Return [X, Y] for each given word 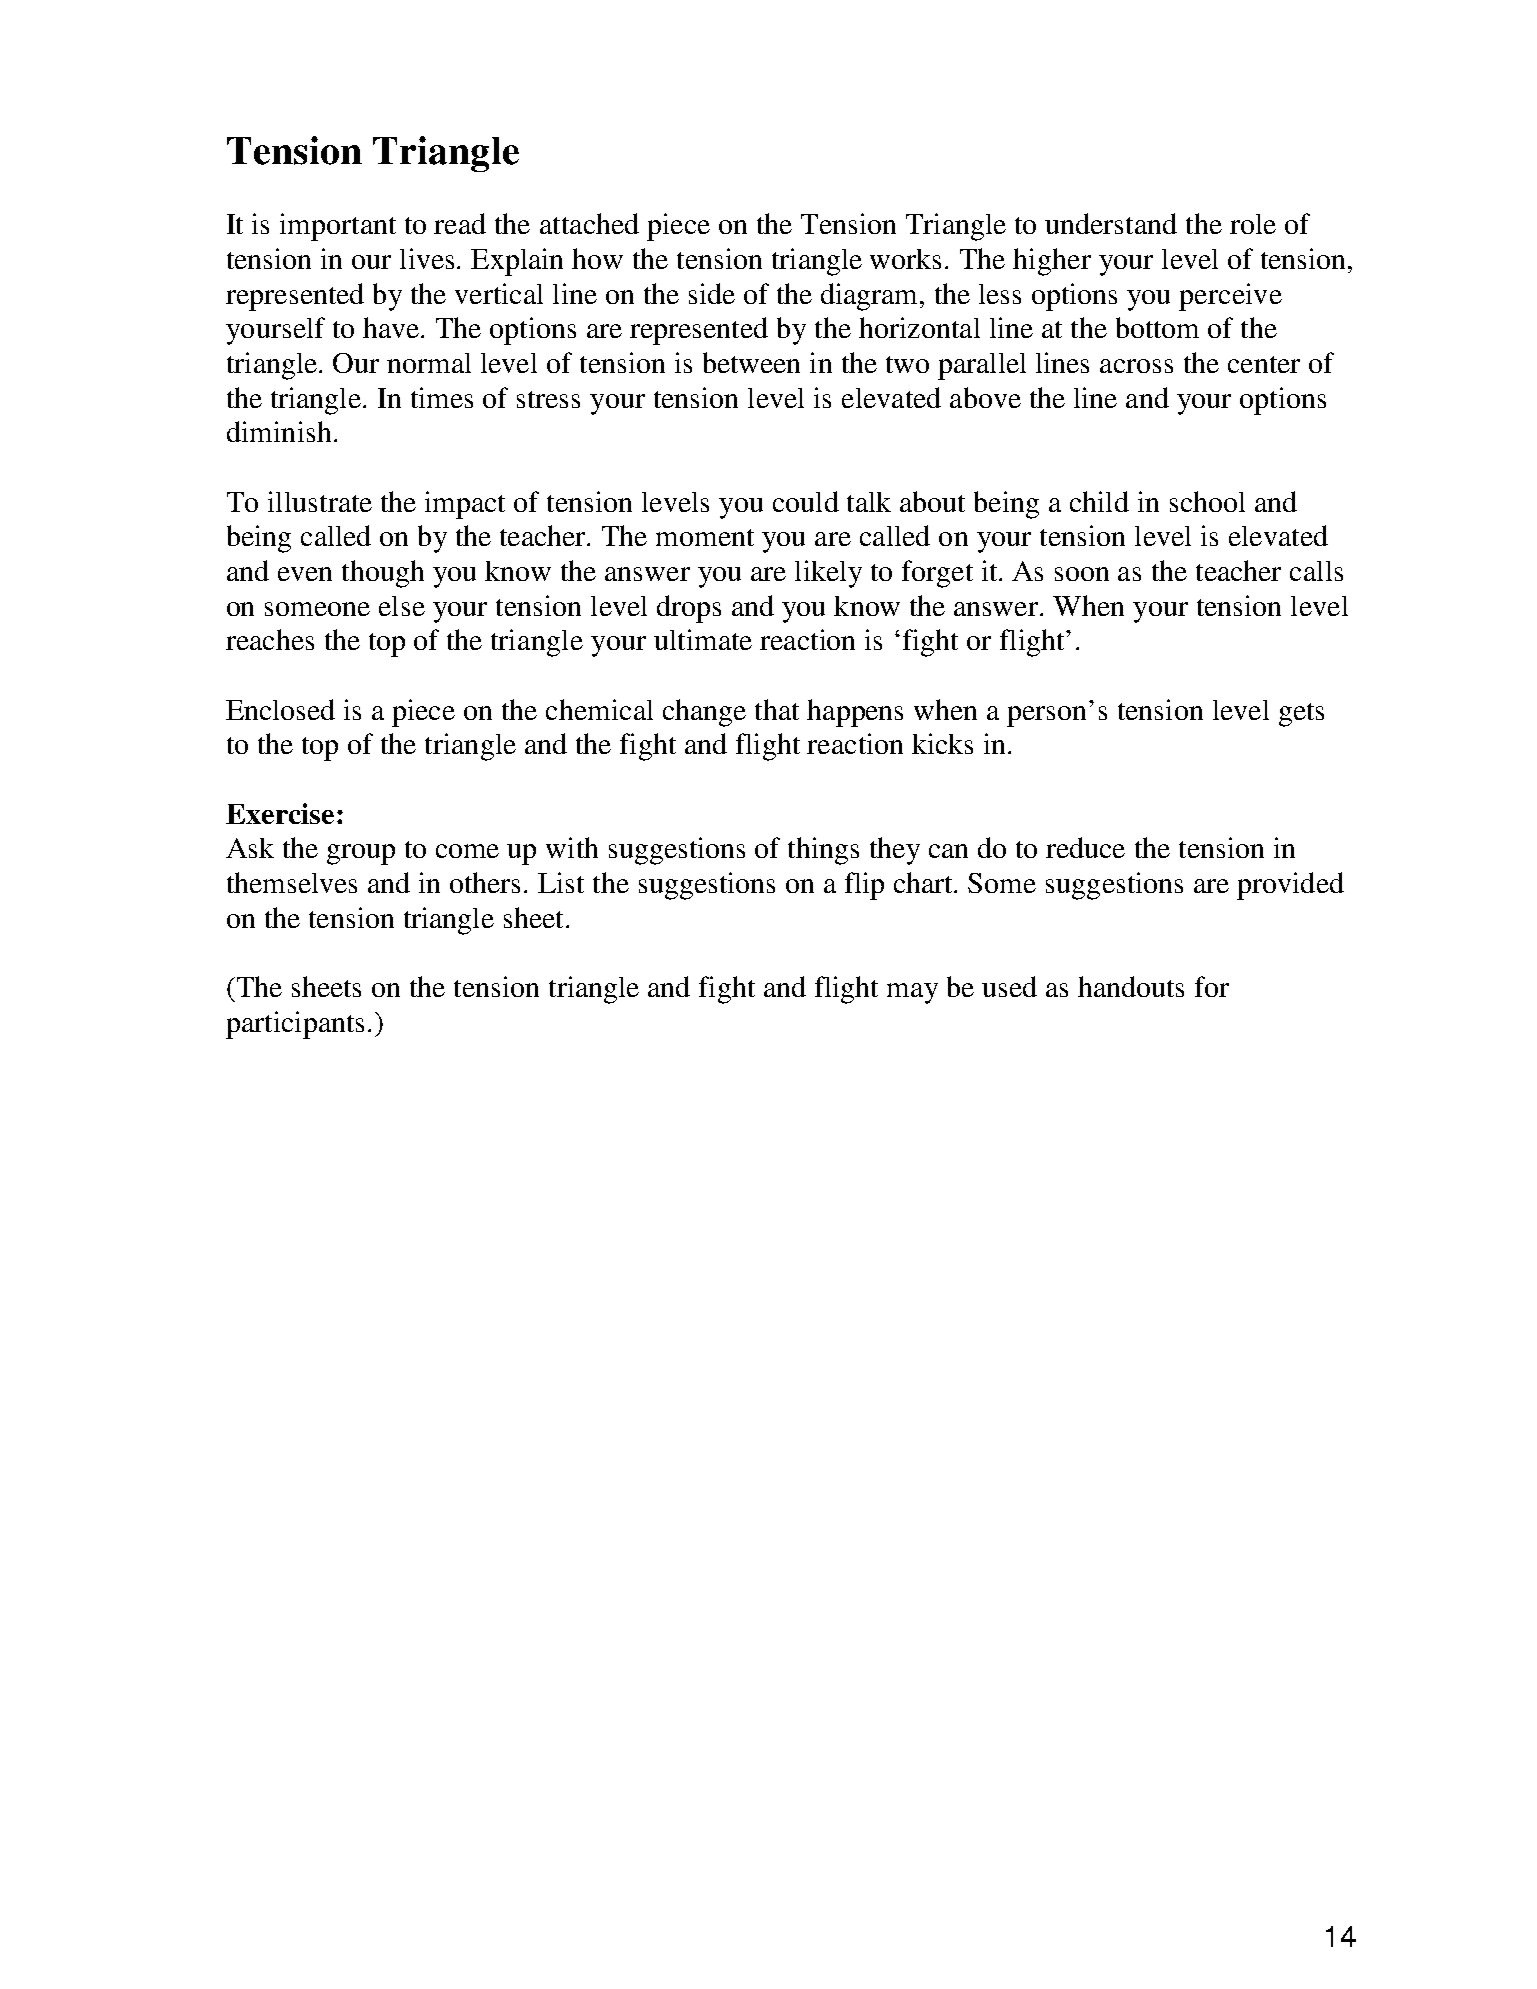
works [905, 259]
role [1253, 224]
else [402, 606]
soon [1082, 574]
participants [295, 1025]
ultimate [703, 639]
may [912, 993]
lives [427, 258]
